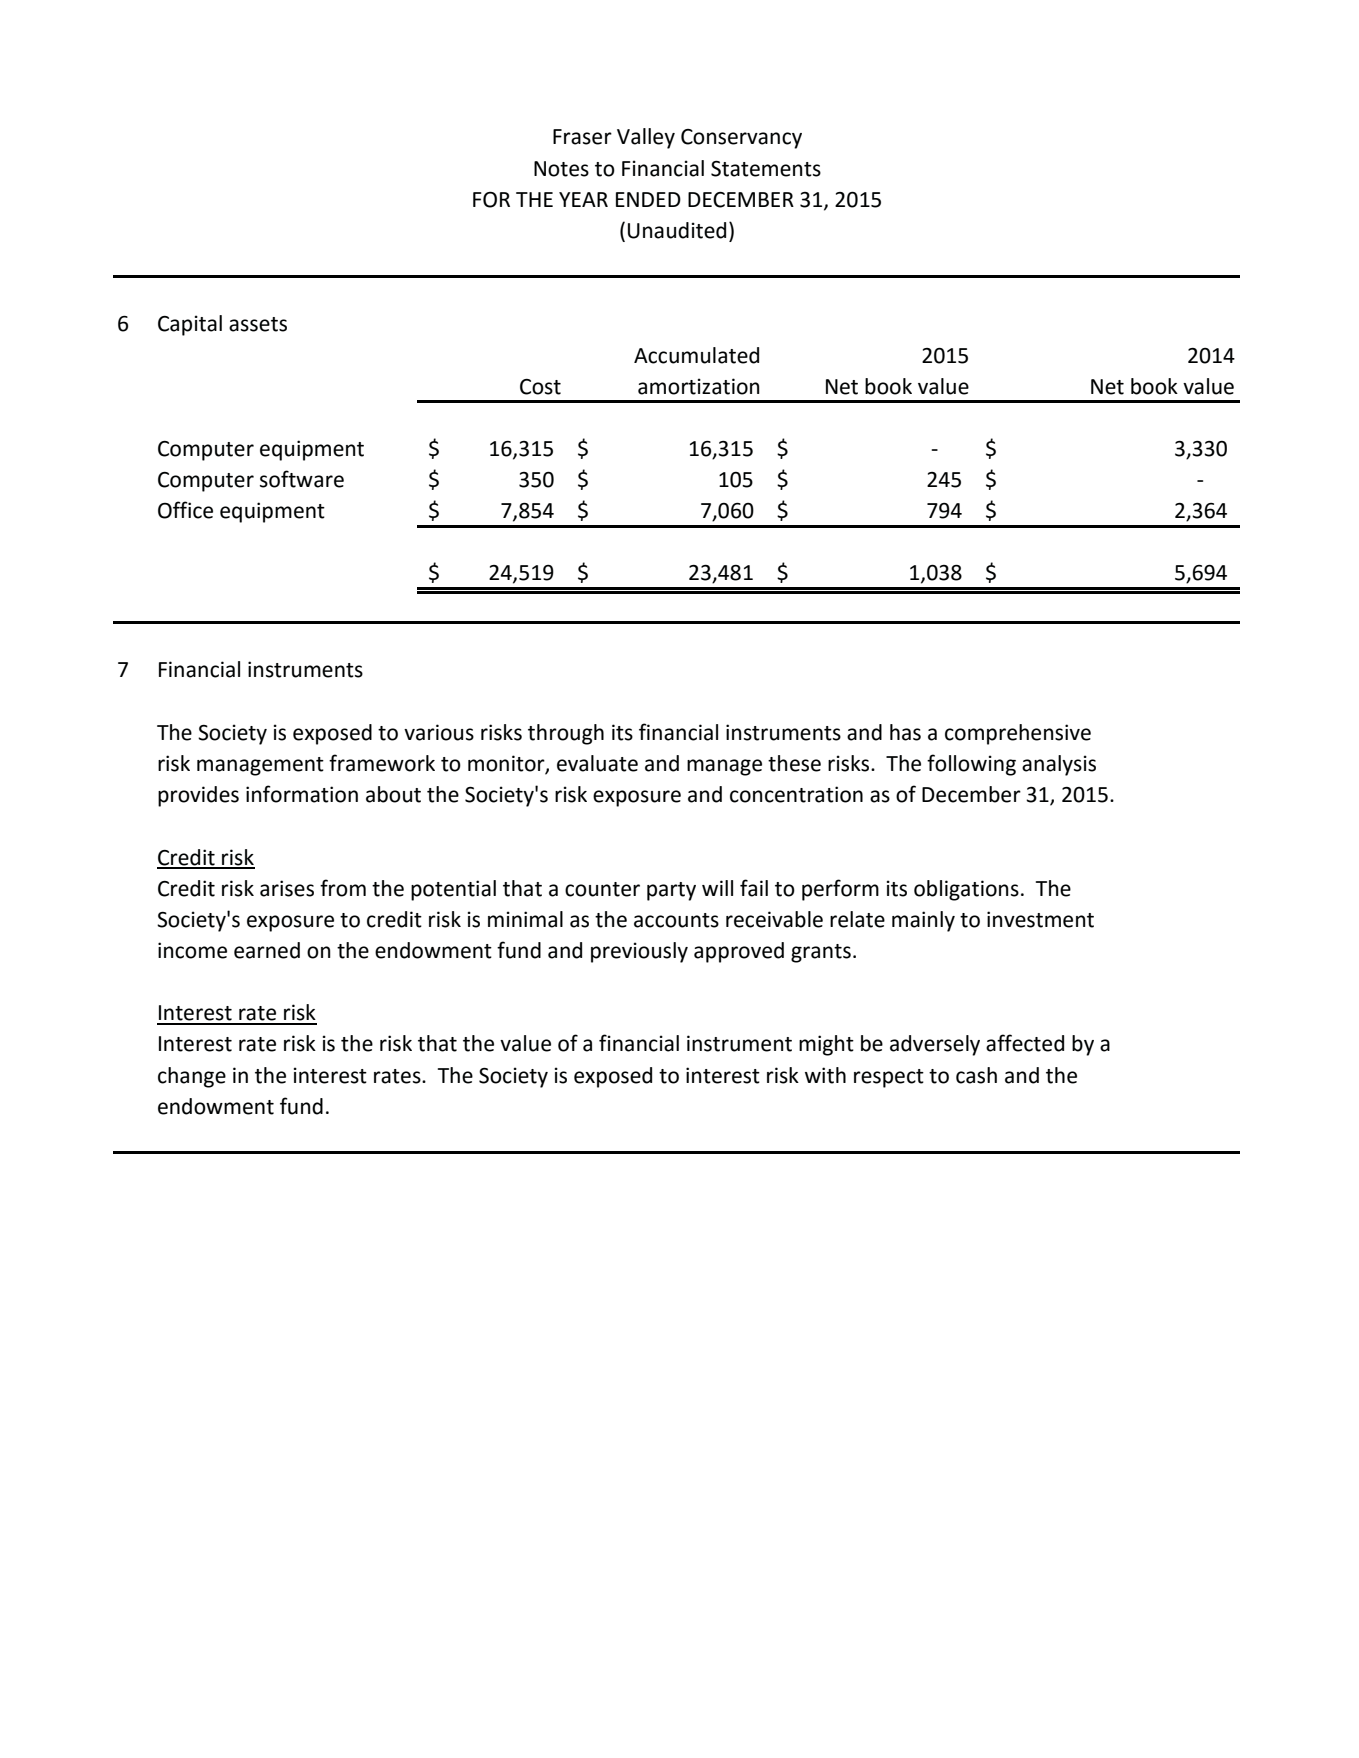 This page has width=1359, height=1758. I want to click on software, so click(302, 479).
